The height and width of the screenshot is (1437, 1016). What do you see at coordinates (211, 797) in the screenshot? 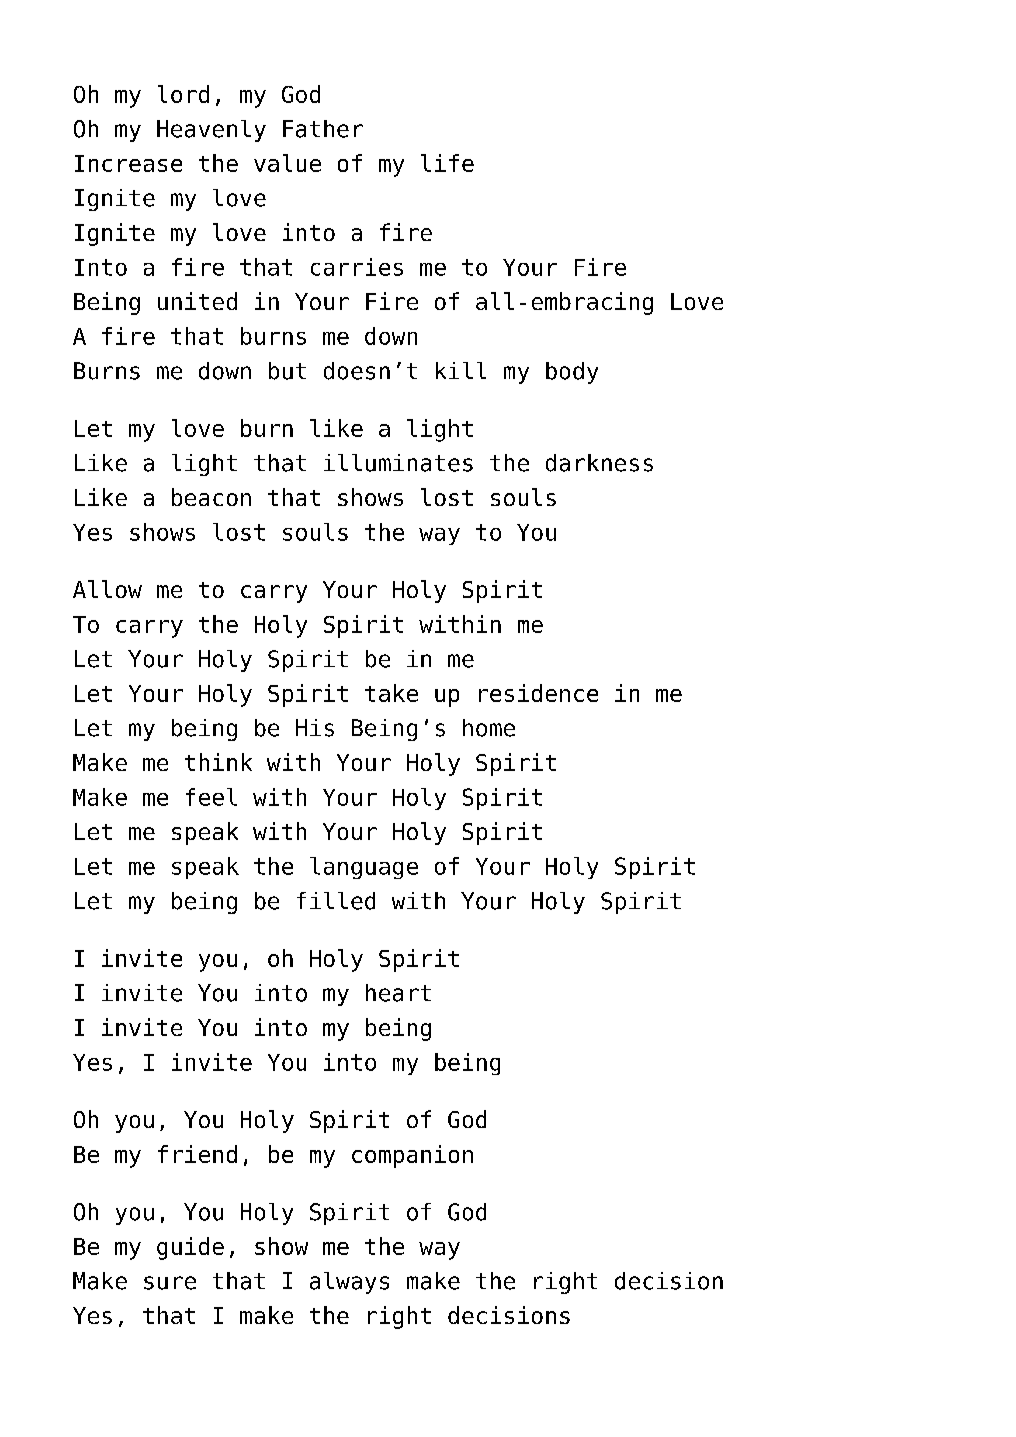
I see `feel` at bounding box center [211, 797].
